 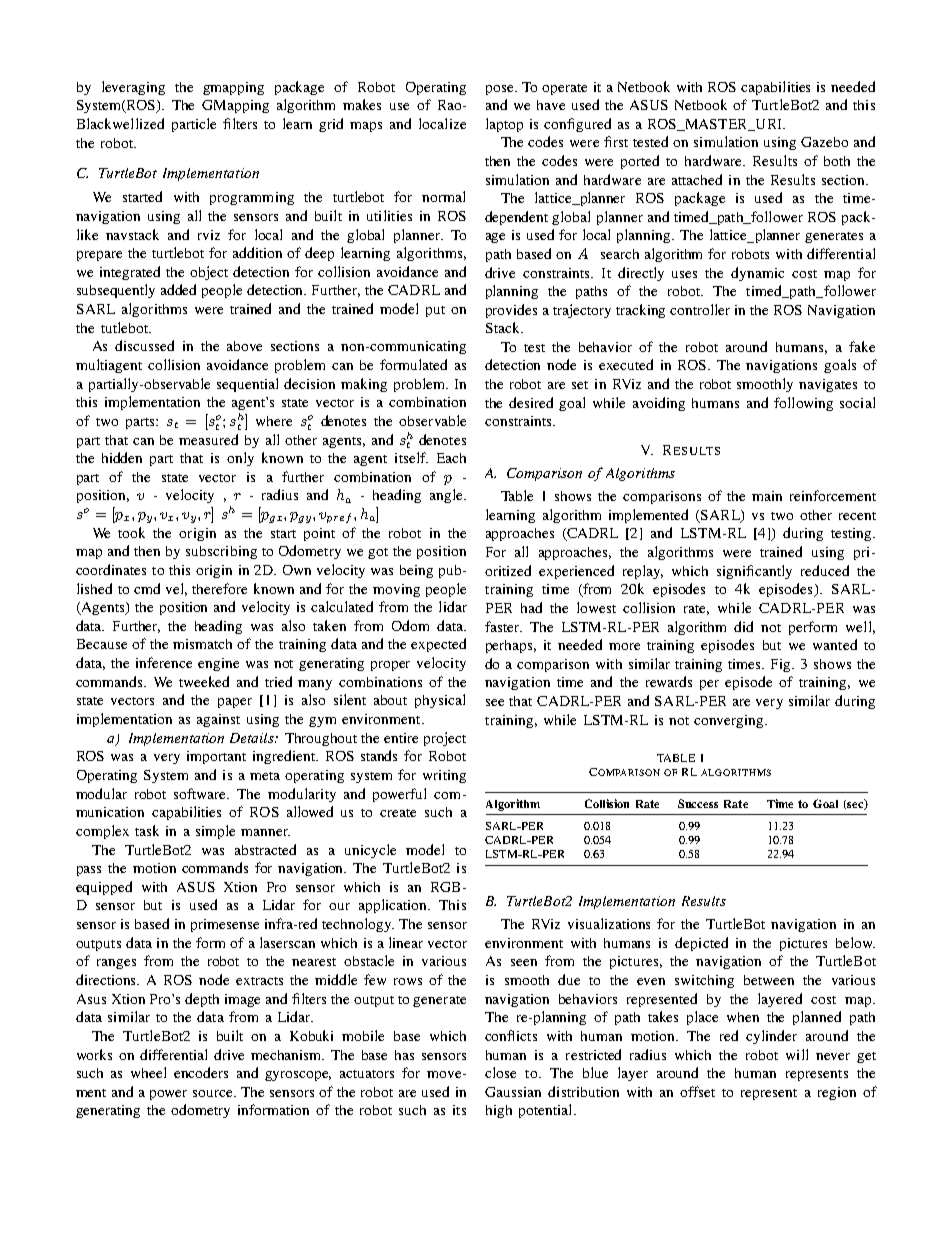 What do you see at coordinates (133, 88) in the screenshot?
I see `leveraging` at bounding box center [133, 88].
